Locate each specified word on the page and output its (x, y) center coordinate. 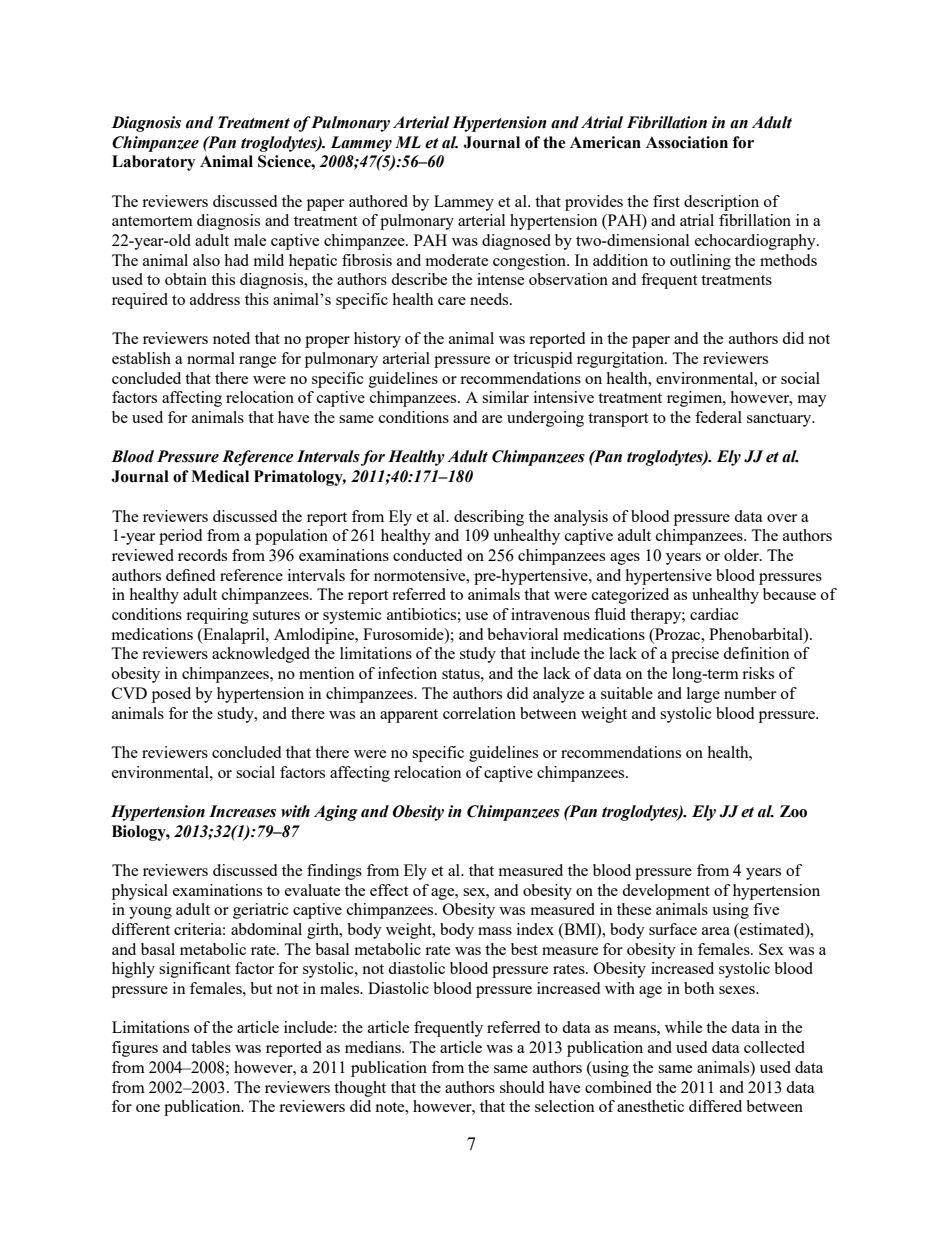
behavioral (522, 634)
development (666, 892)
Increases (242, 811)
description (721, 203)
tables (211, 1047)
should (522, 1087)
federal (718, 417)
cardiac (714, 614)
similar (505, 397)
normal (211, 358)
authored (378, 201)
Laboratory (153, 163)
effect (389, 890)
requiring (217, 616)
